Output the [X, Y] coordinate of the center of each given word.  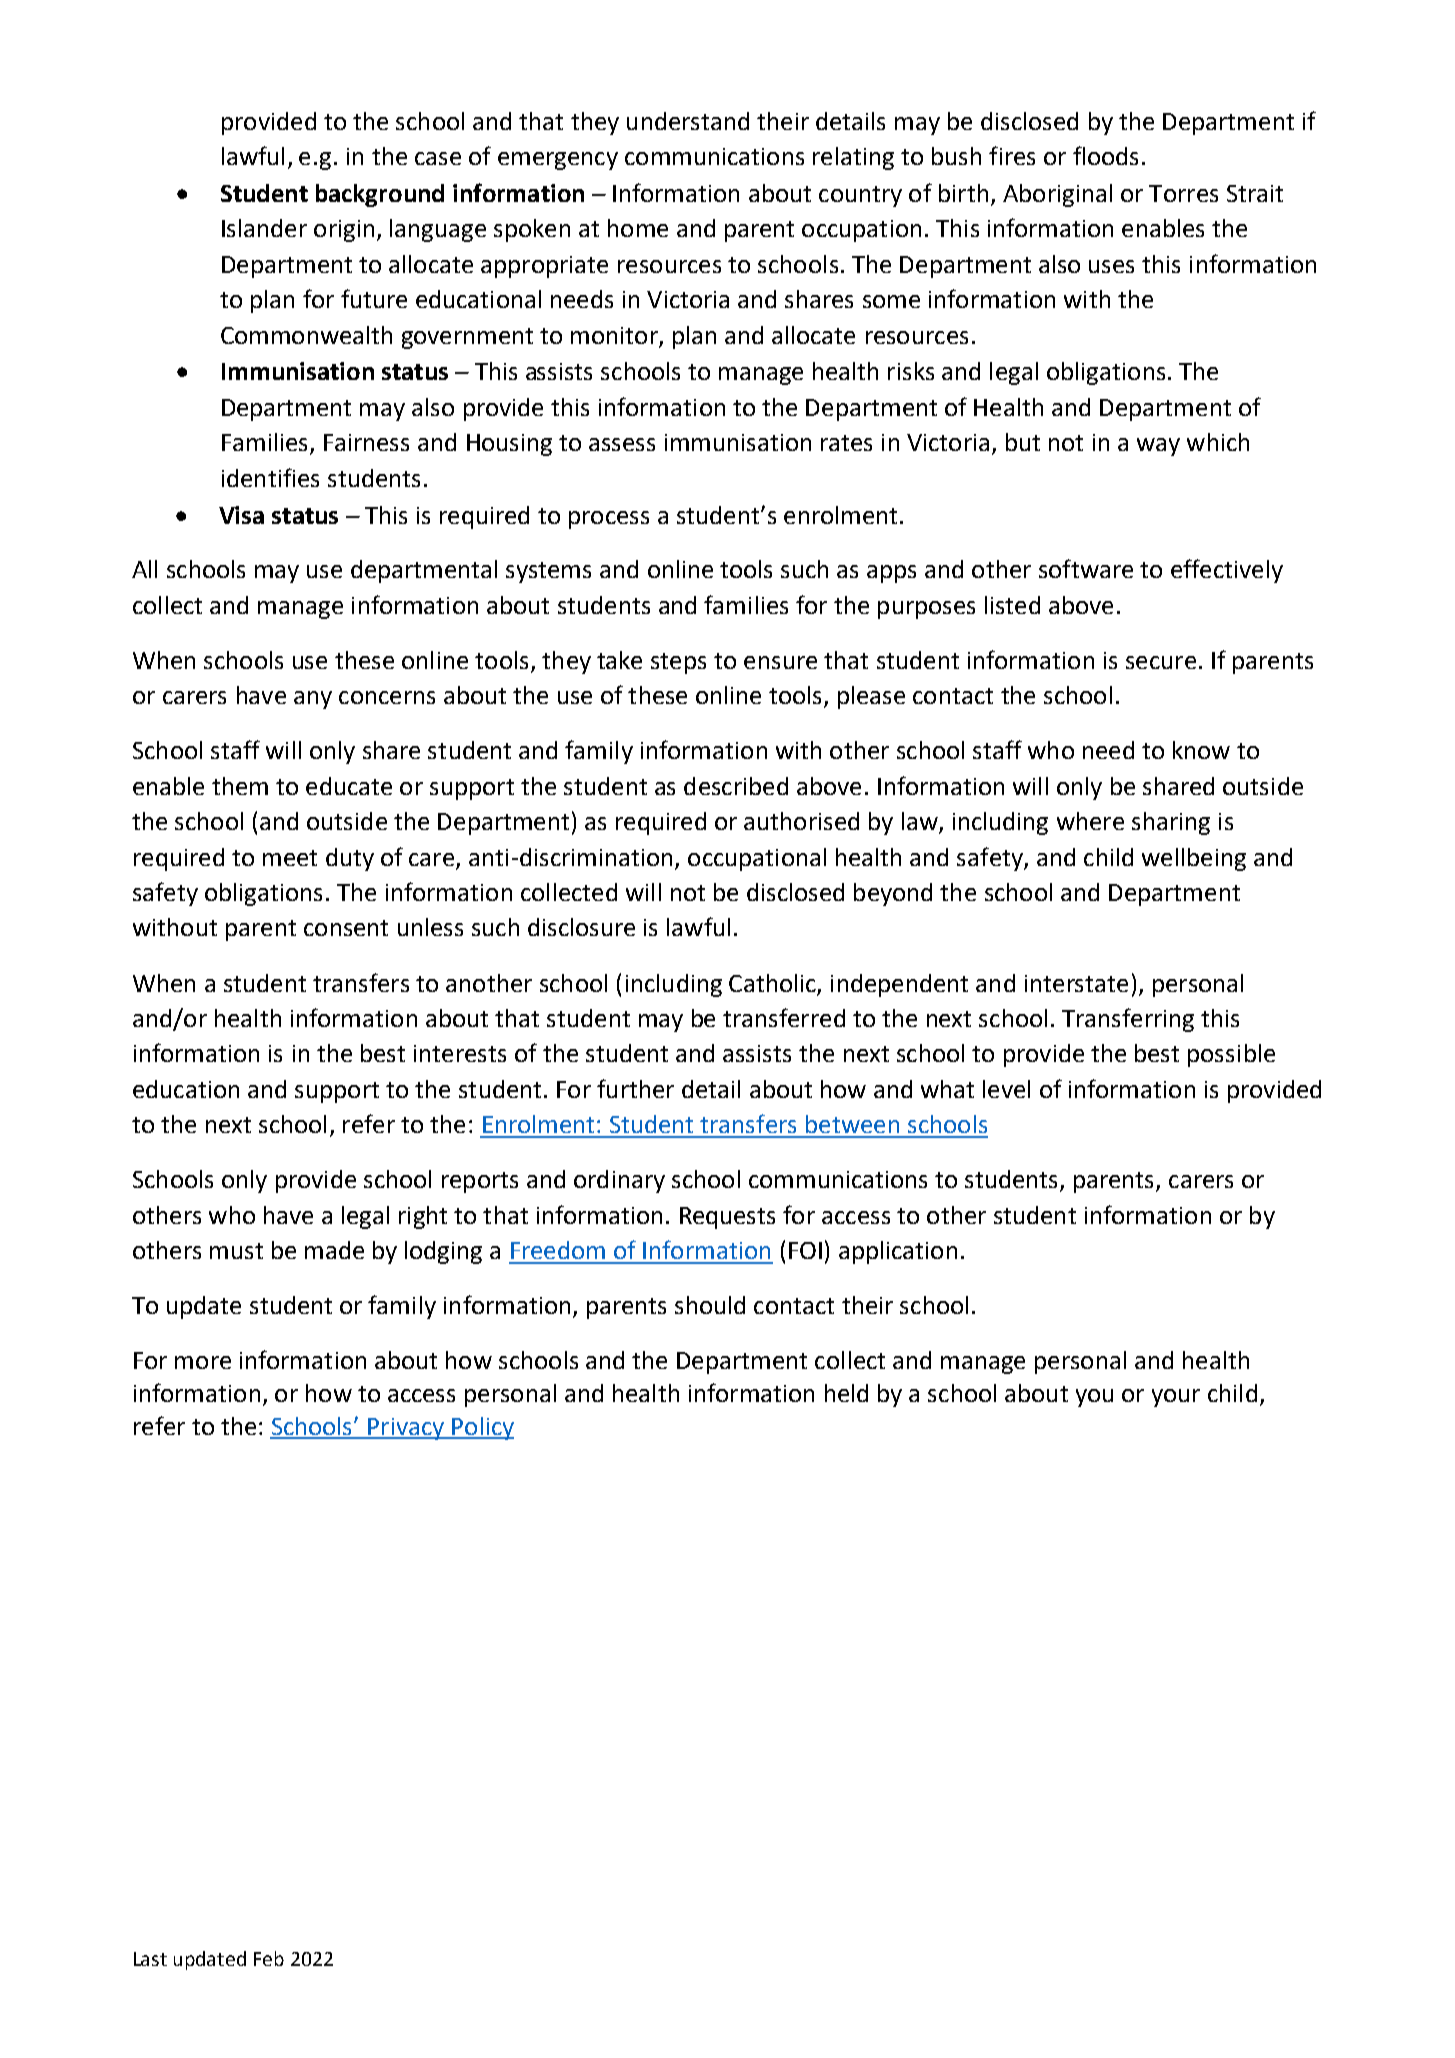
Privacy [406, 1429]
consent [346, 928]
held [846, 1393]
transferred [784, 1017]
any [313, 700]
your [1176, 1398]
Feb [269, 1958]
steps [678, 663]
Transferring [1128, 1020]
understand [688, 121]
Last [150, 1959]
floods [1105, 155]
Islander [264, 228]
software [1086, 568]
